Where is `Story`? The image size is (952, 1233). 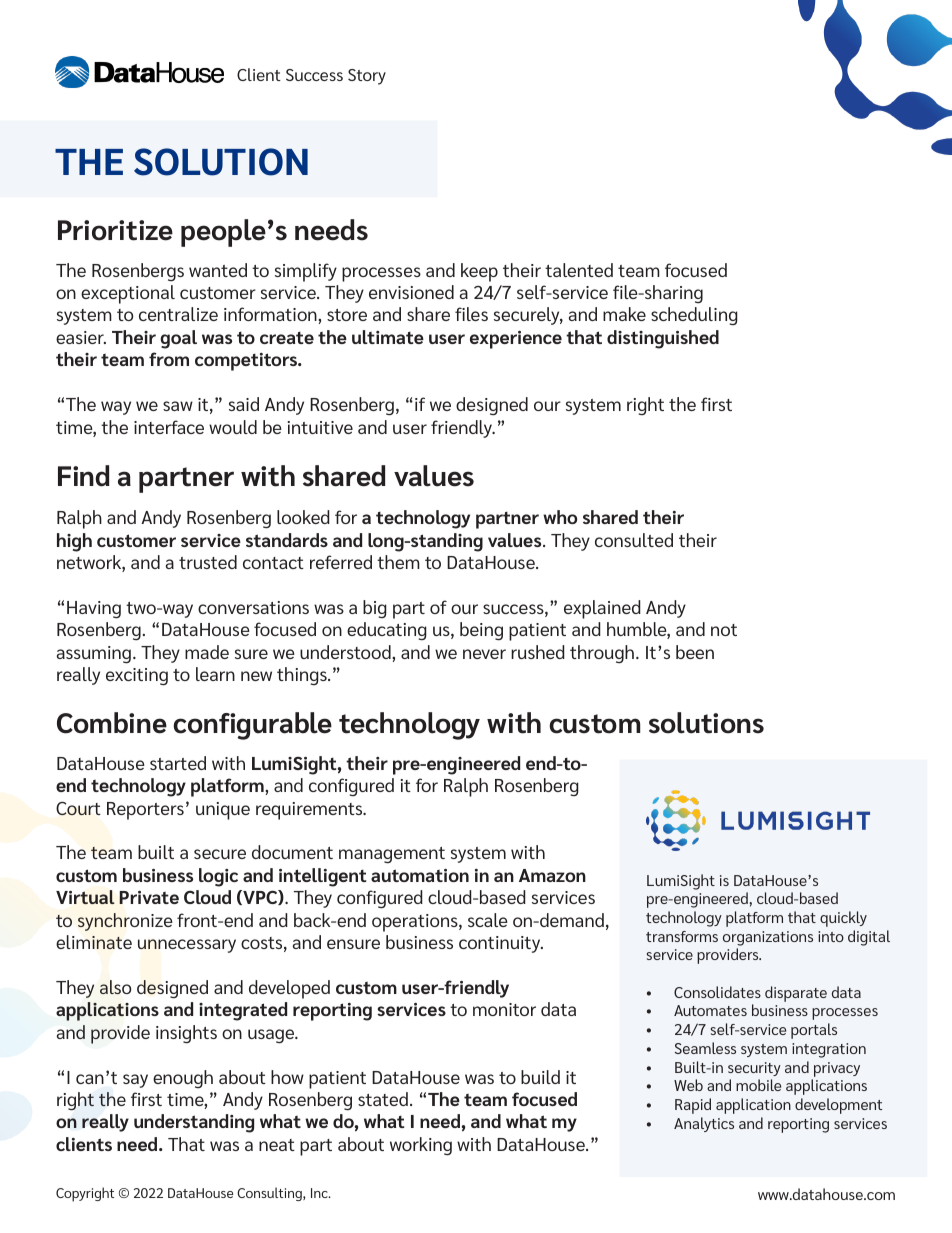
Story is located at coordinates (367, 77).
